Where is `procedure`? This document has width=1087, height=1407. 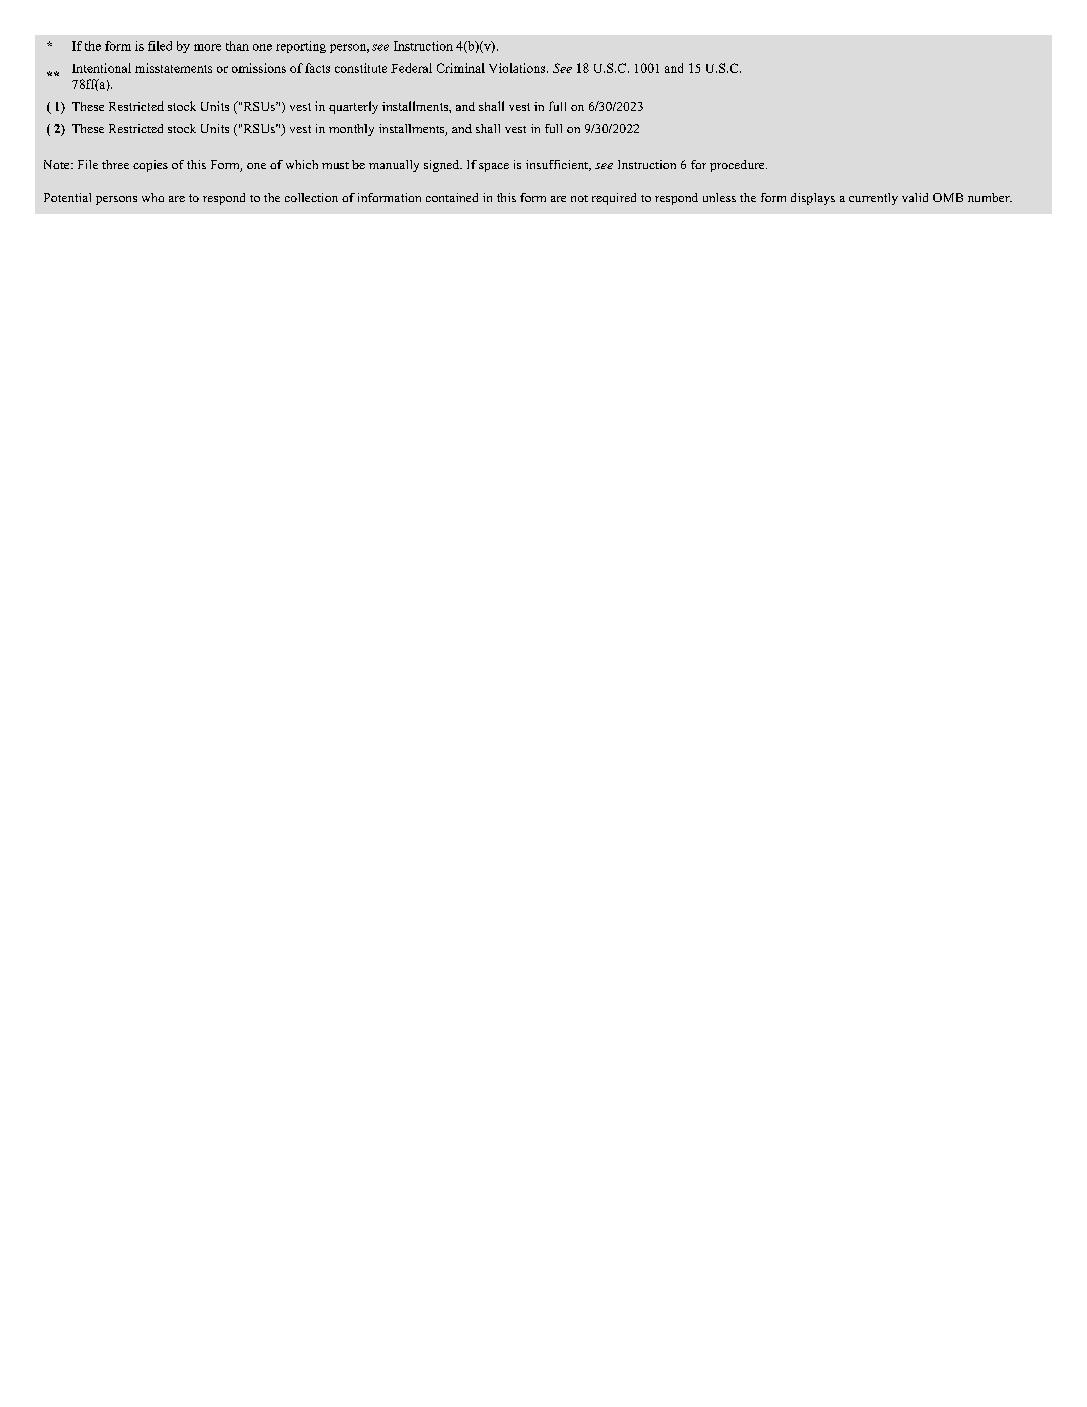
procedure is located at coordinates (738, 166).
